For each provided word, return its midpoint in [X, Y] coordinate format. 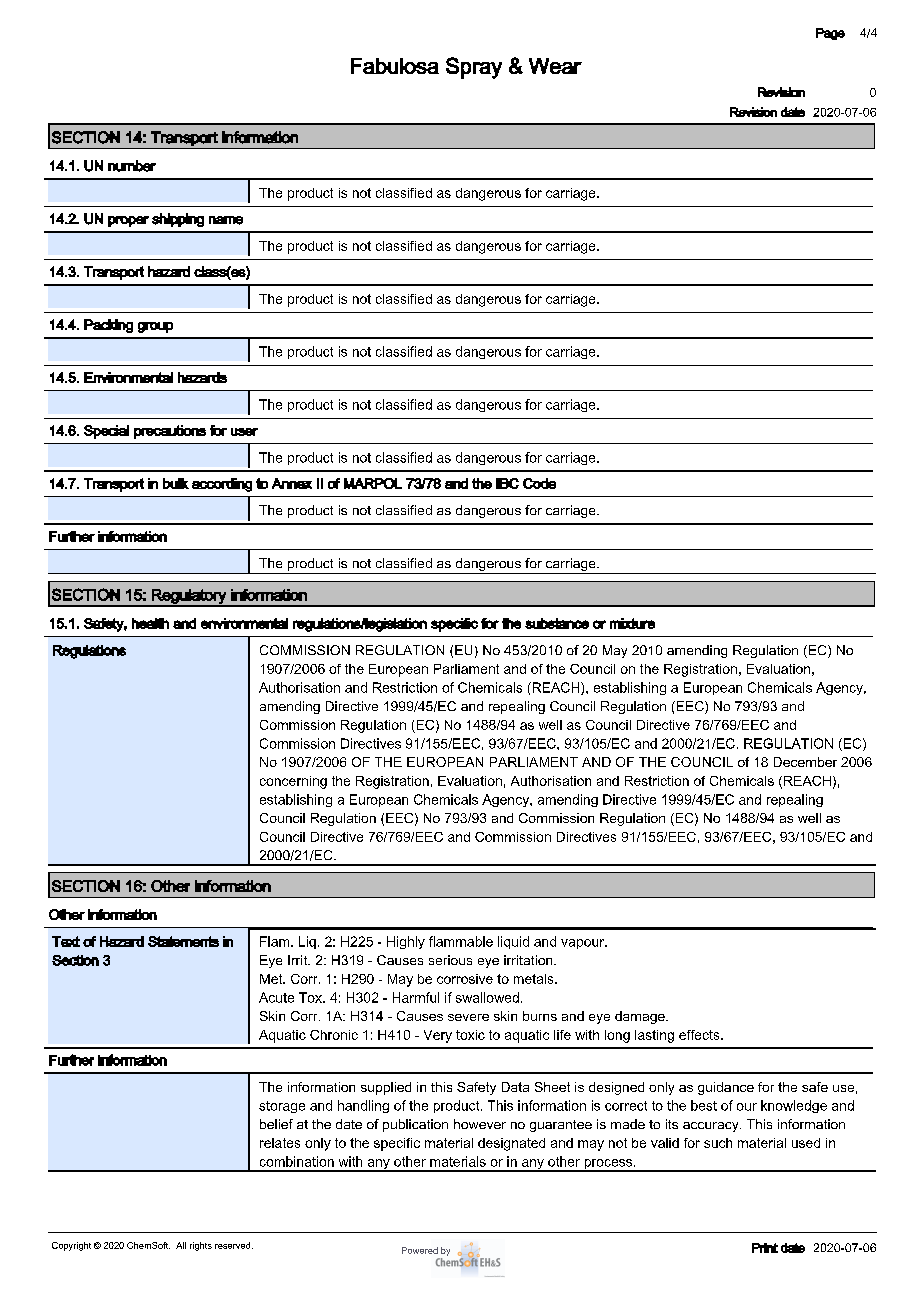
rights [201, 1246]
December [805, 762]
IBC [507, 483]
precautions [170, 432]
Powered [420, 1250]
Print [765, 1248]
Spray [474, 68]
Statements [183, 941]
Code [539, 483]
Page [830, 34]
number [132, 166]
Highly [406, 942]
